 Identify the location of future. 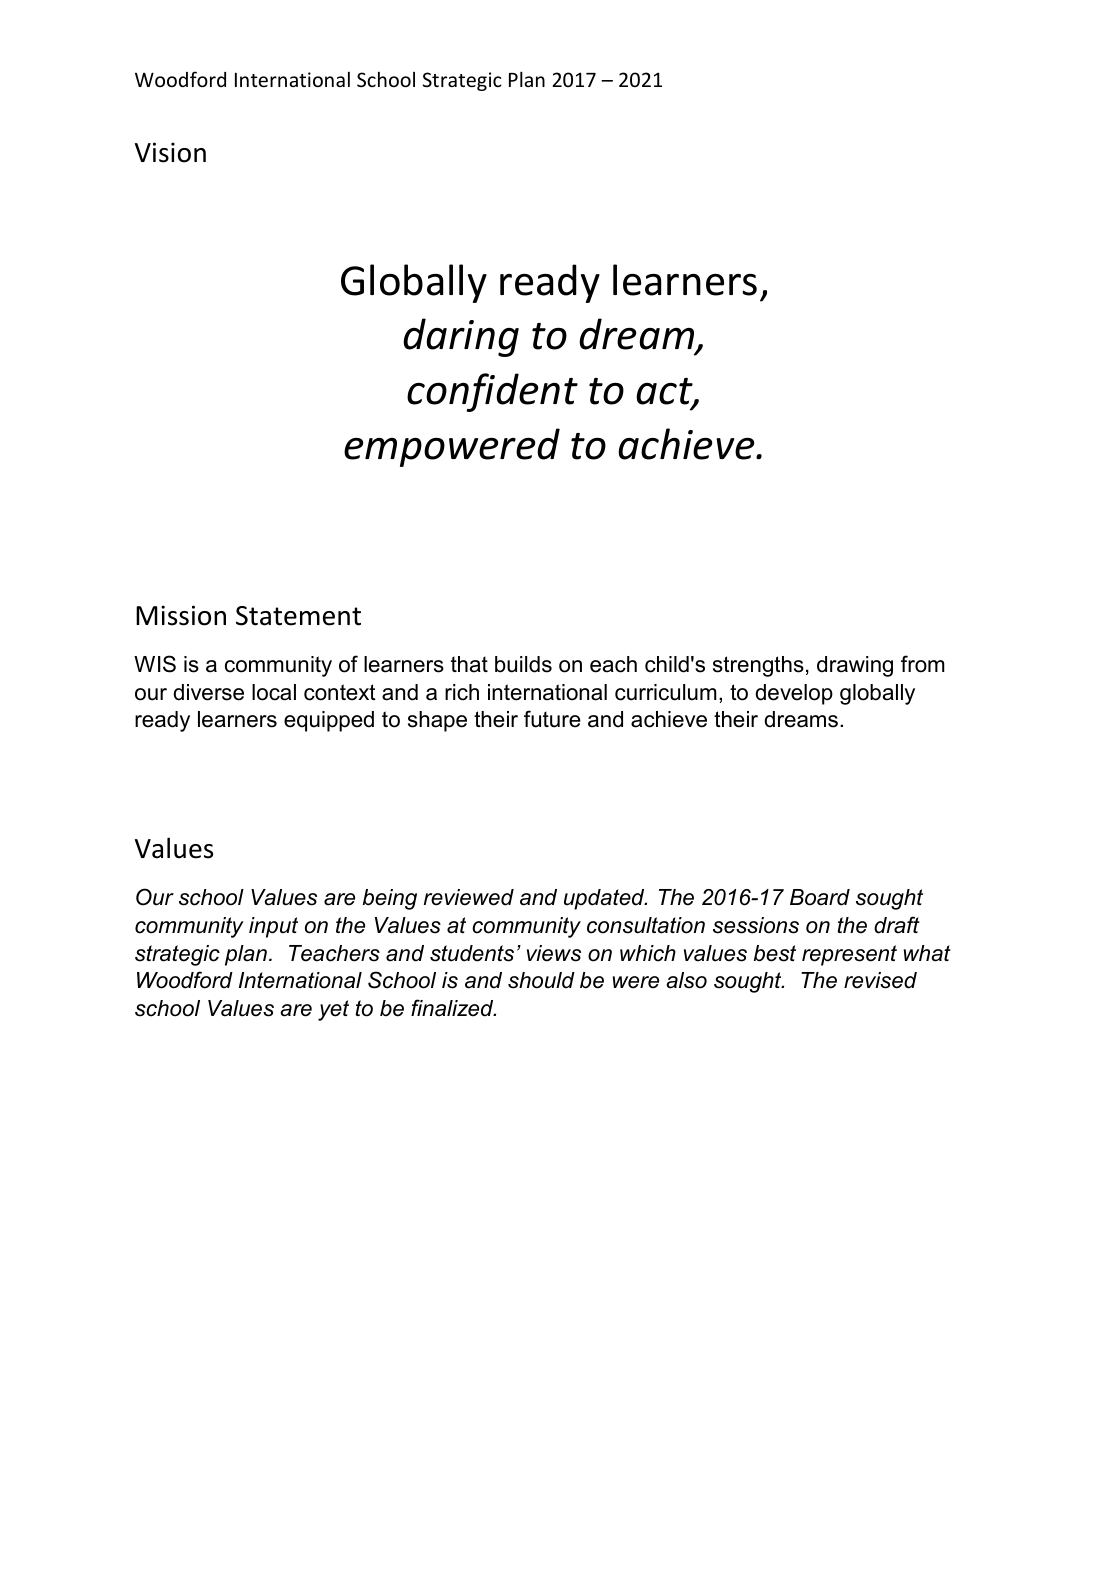
(552, 719).
